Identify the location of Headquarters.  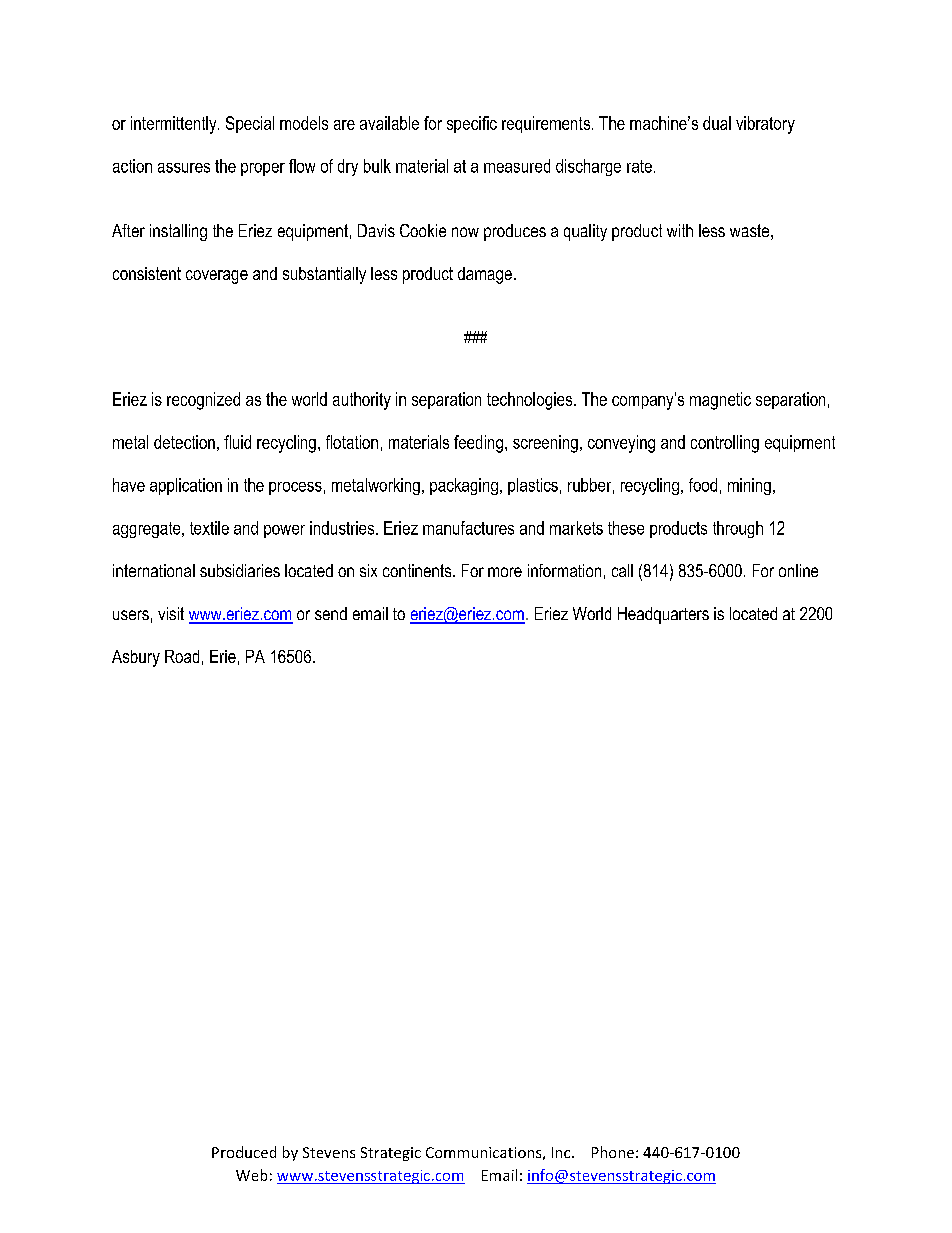
(663, 615).
